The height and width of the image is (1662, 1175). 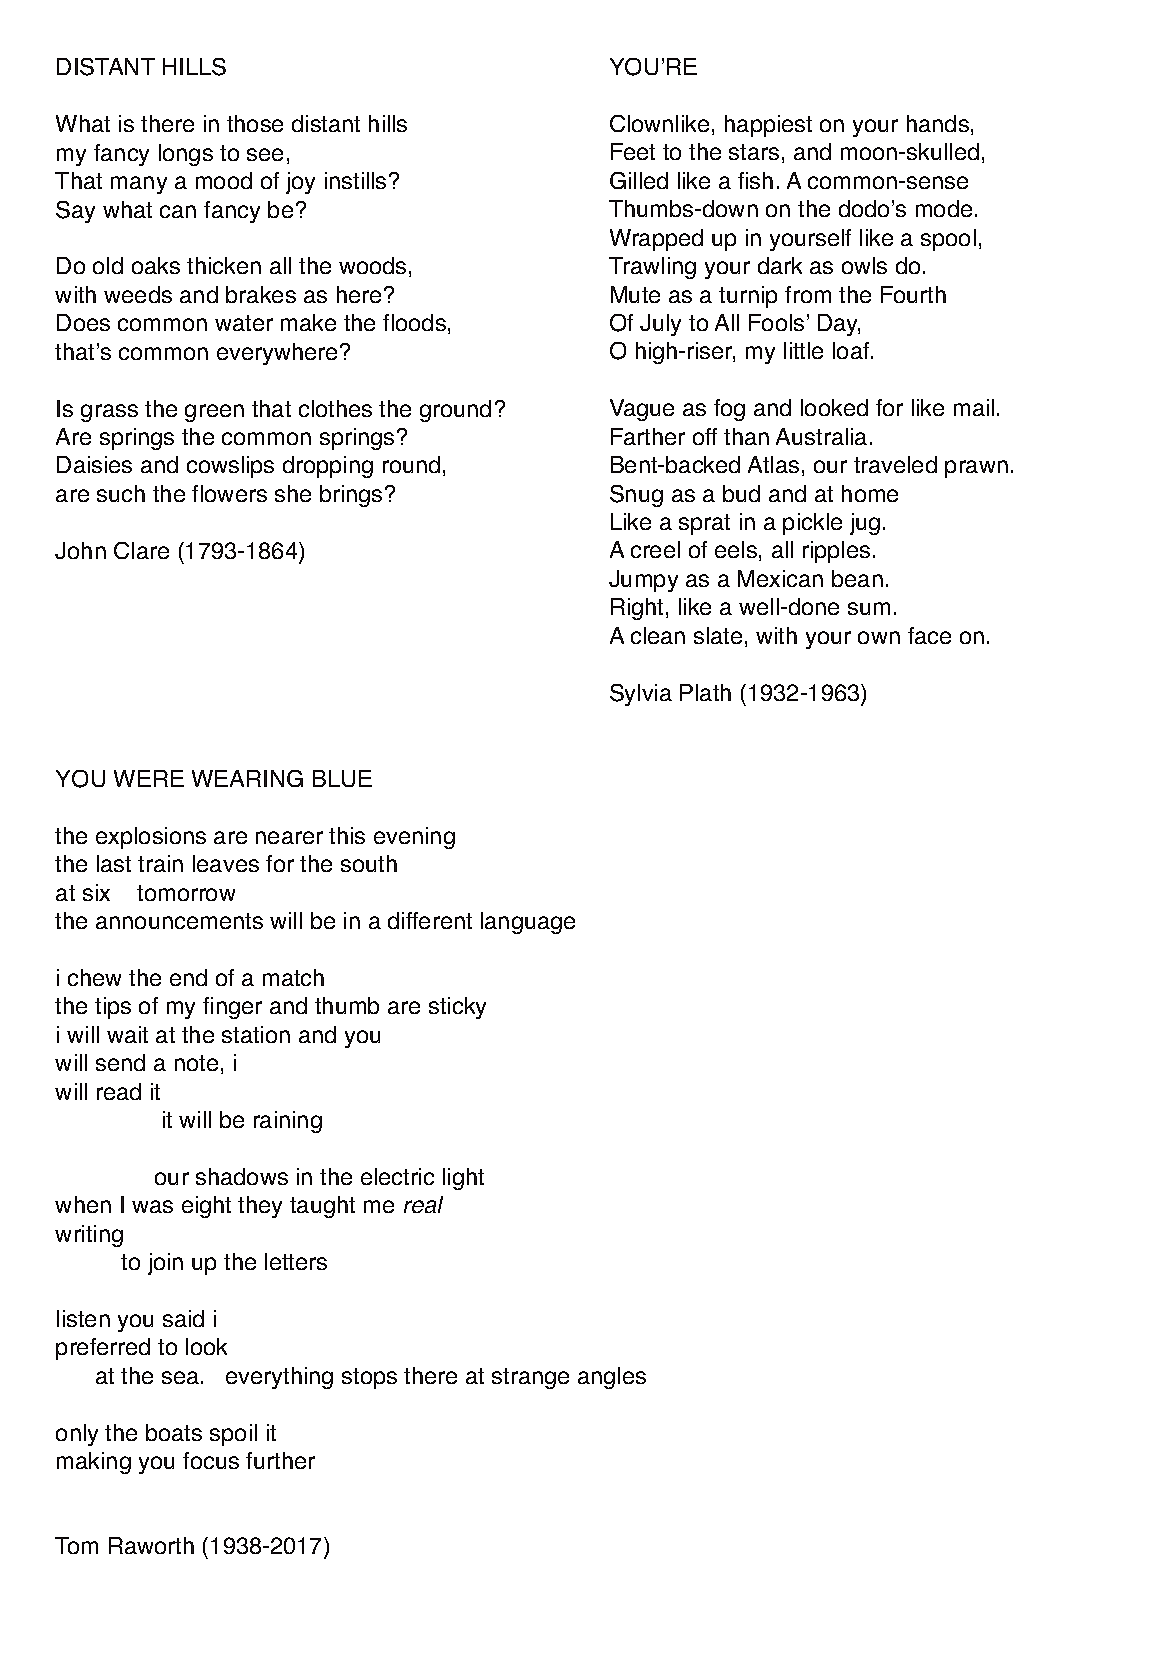 I want to click on Feet, so click(x=633, y=151).
